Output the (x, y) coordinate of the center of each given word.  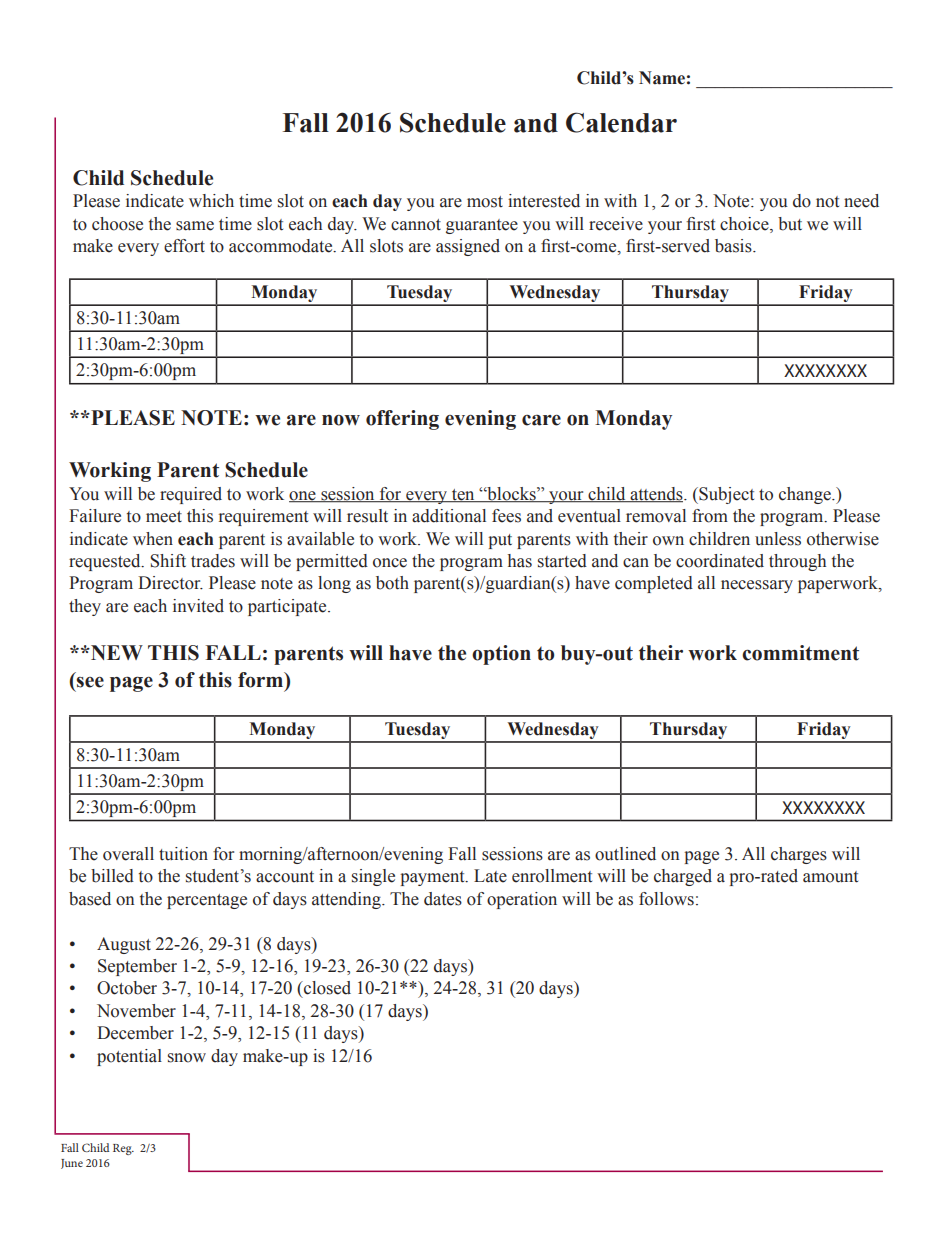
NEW (116, 652)
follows (666, 899)
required (191, 495)
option (501, 655)
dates (443, 899)
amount (830, 877)
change (806, 495)
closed (326, 988)
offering (402, 420)
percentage (207, 901)
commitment (800, 653)
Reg (123, 1149)
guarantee (482, 226)
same (195, 226)
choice (745, 224)
